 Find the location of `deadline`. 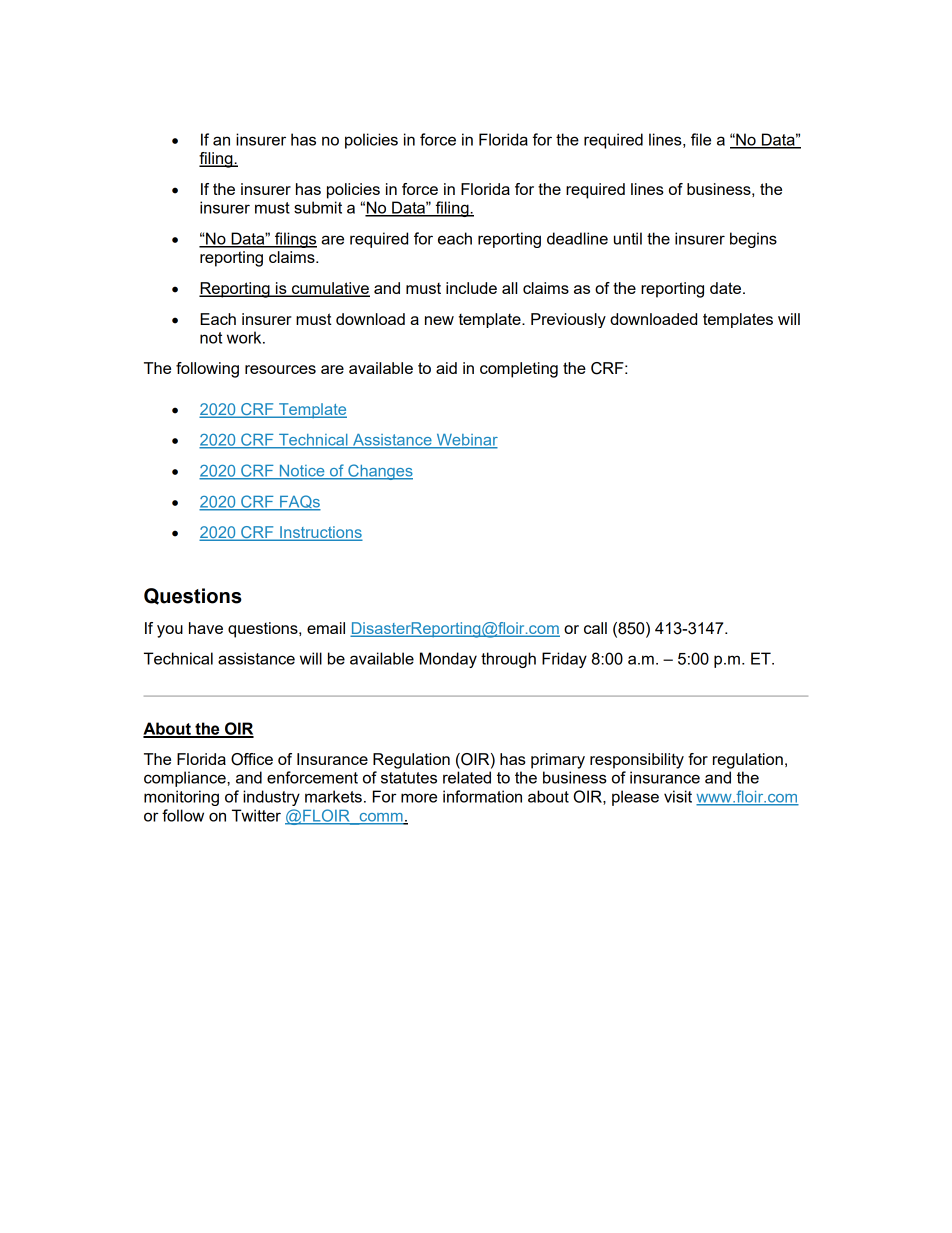

deadline is located at coordinates (577, 238).
